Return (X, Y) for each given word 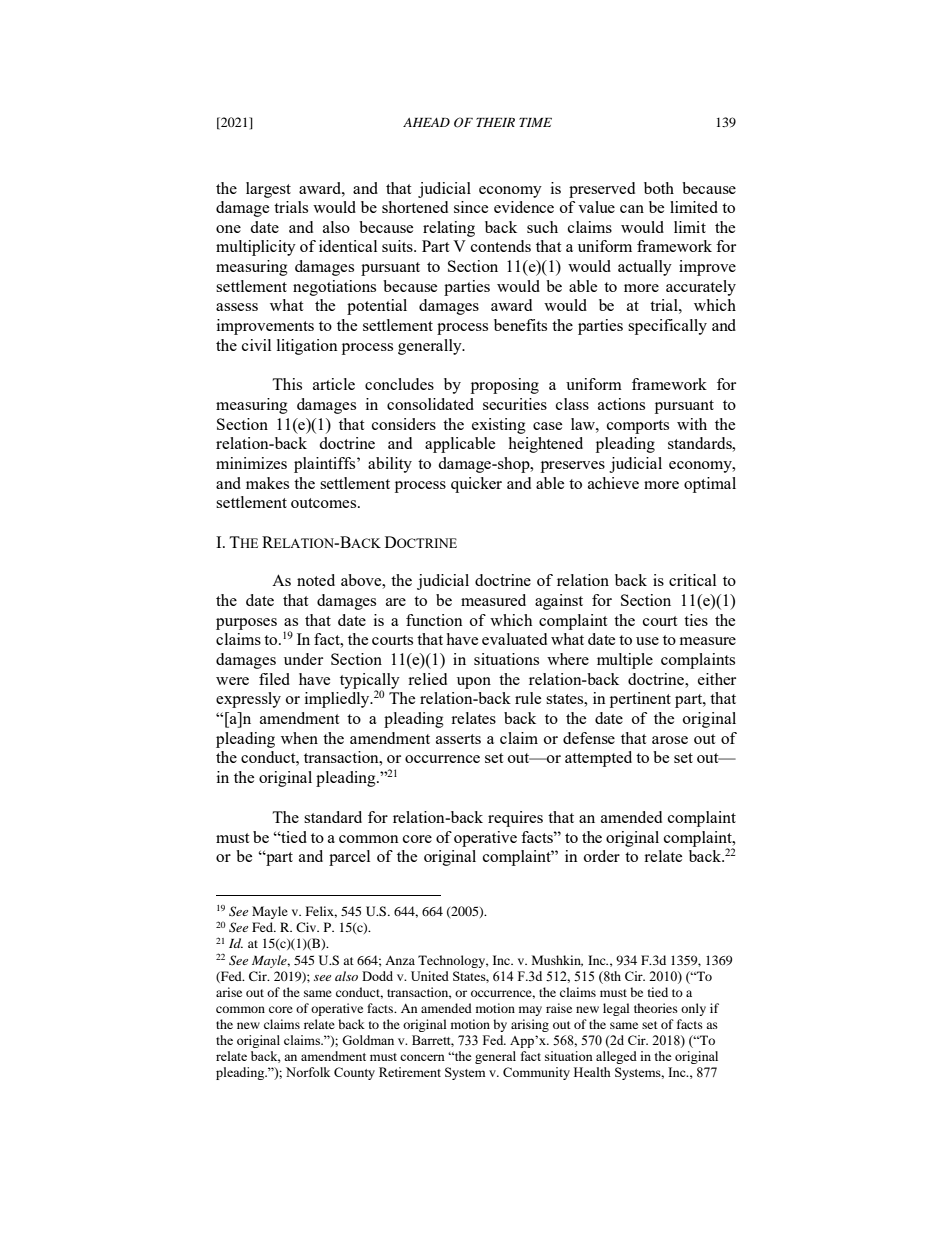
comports (638, 427)
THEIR (495, 122)
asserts (458, 739)
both (659, 188)
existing (499, 426)
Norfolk (308, 1072)
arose (670, 740)
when (299, 738)
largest (268, 190)
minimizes (251, 463)
